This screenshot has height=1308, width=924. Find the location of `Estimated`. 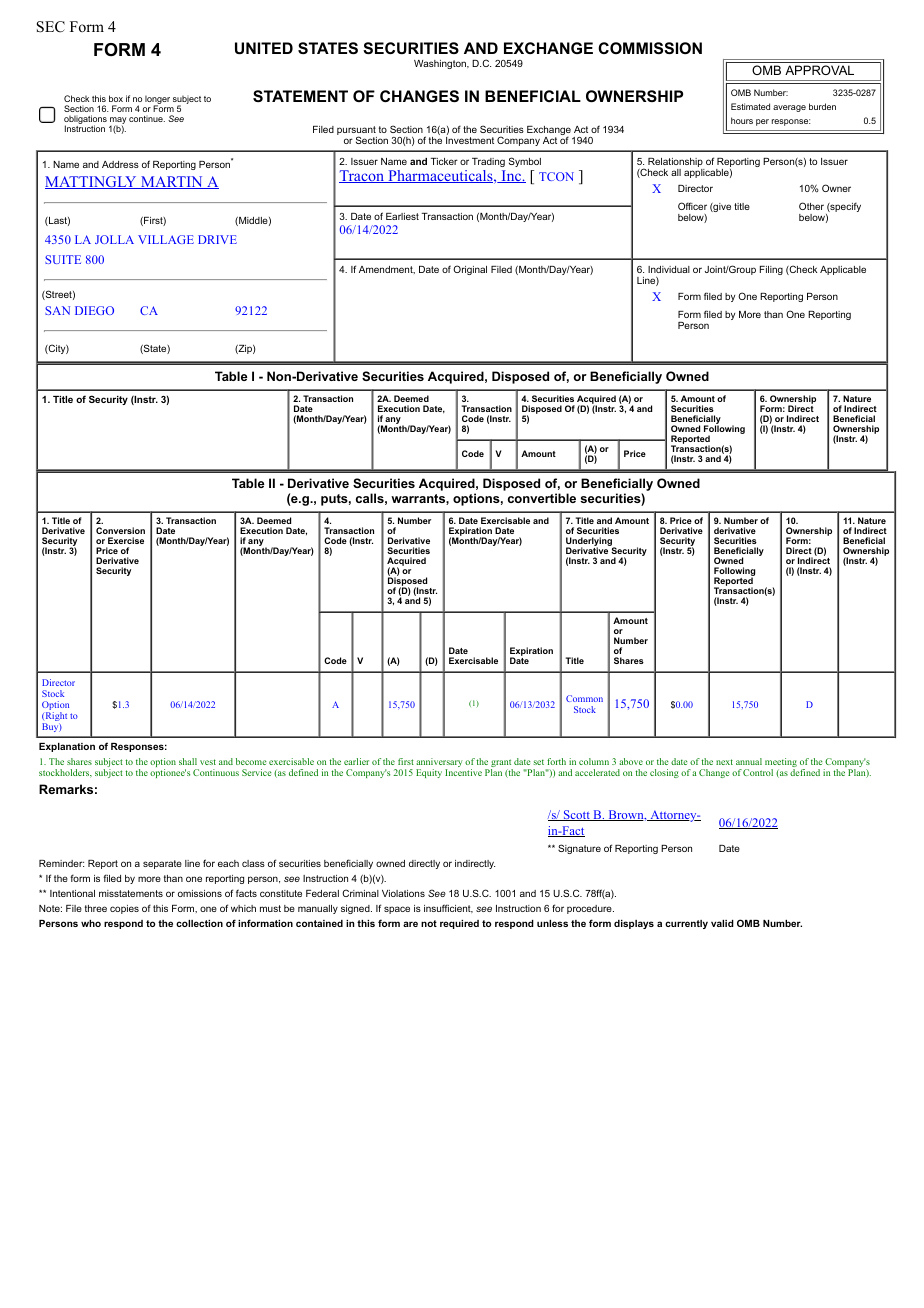

Estimated is located at coordinates (750, 106).
